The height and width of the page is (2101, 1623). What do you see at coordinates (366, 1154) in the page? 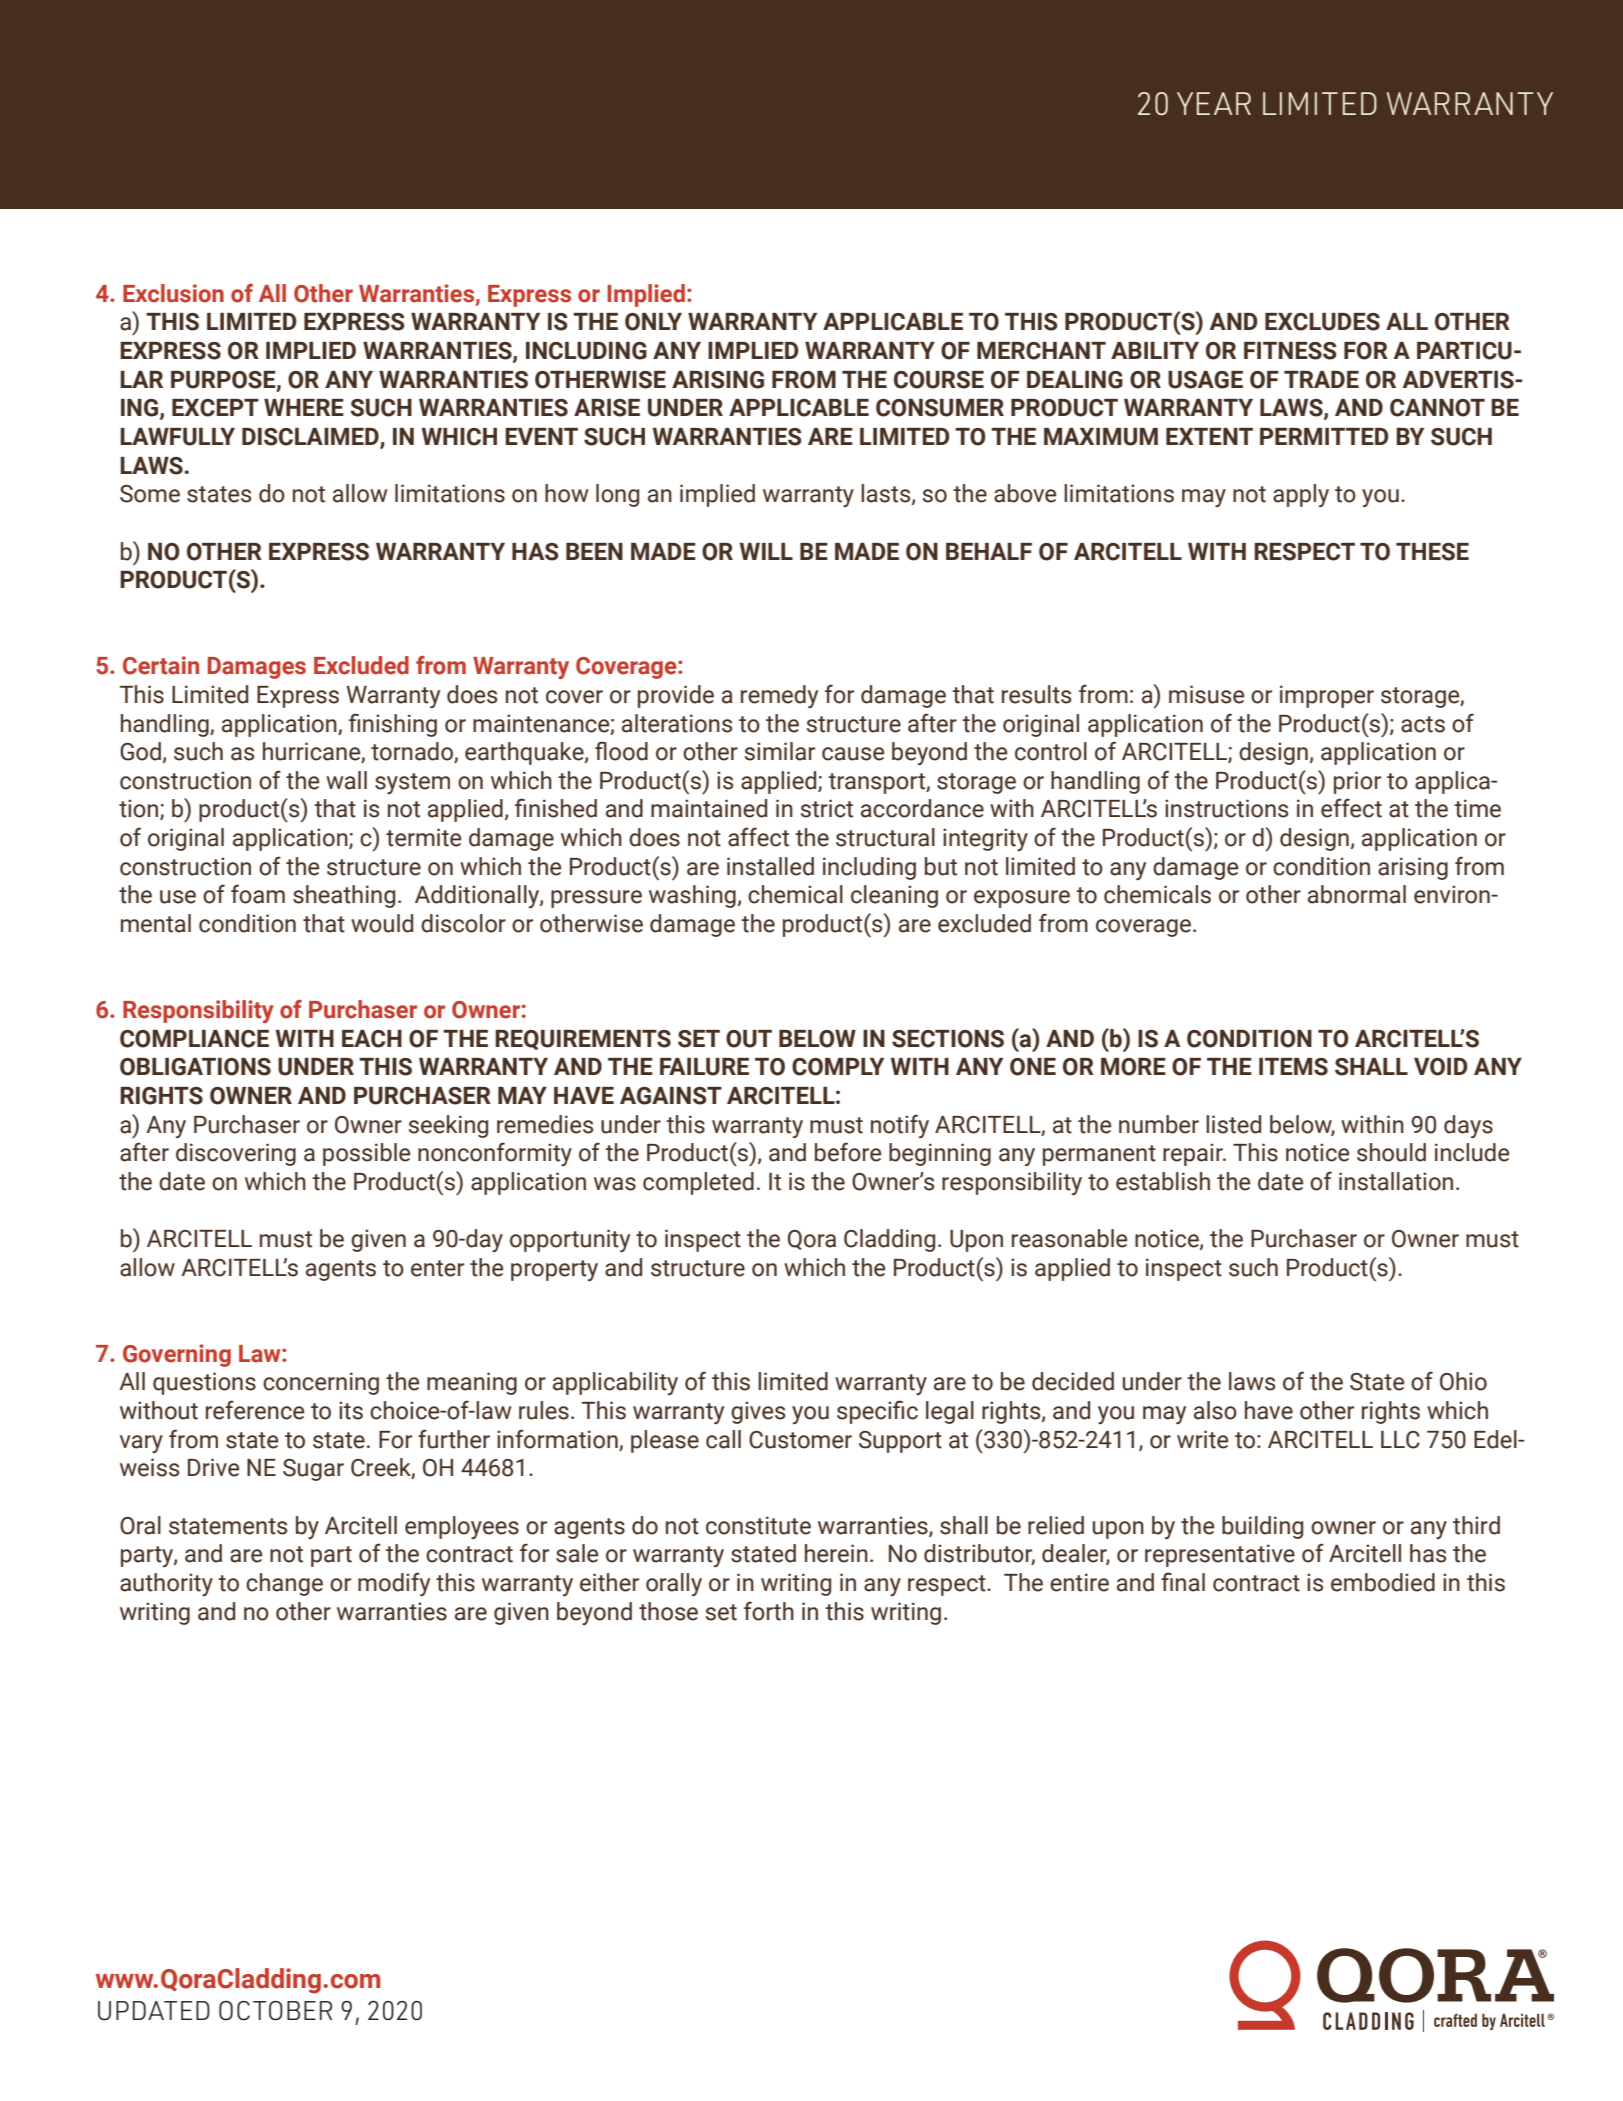
I see `possible` at bounding box center [366, 1154].
